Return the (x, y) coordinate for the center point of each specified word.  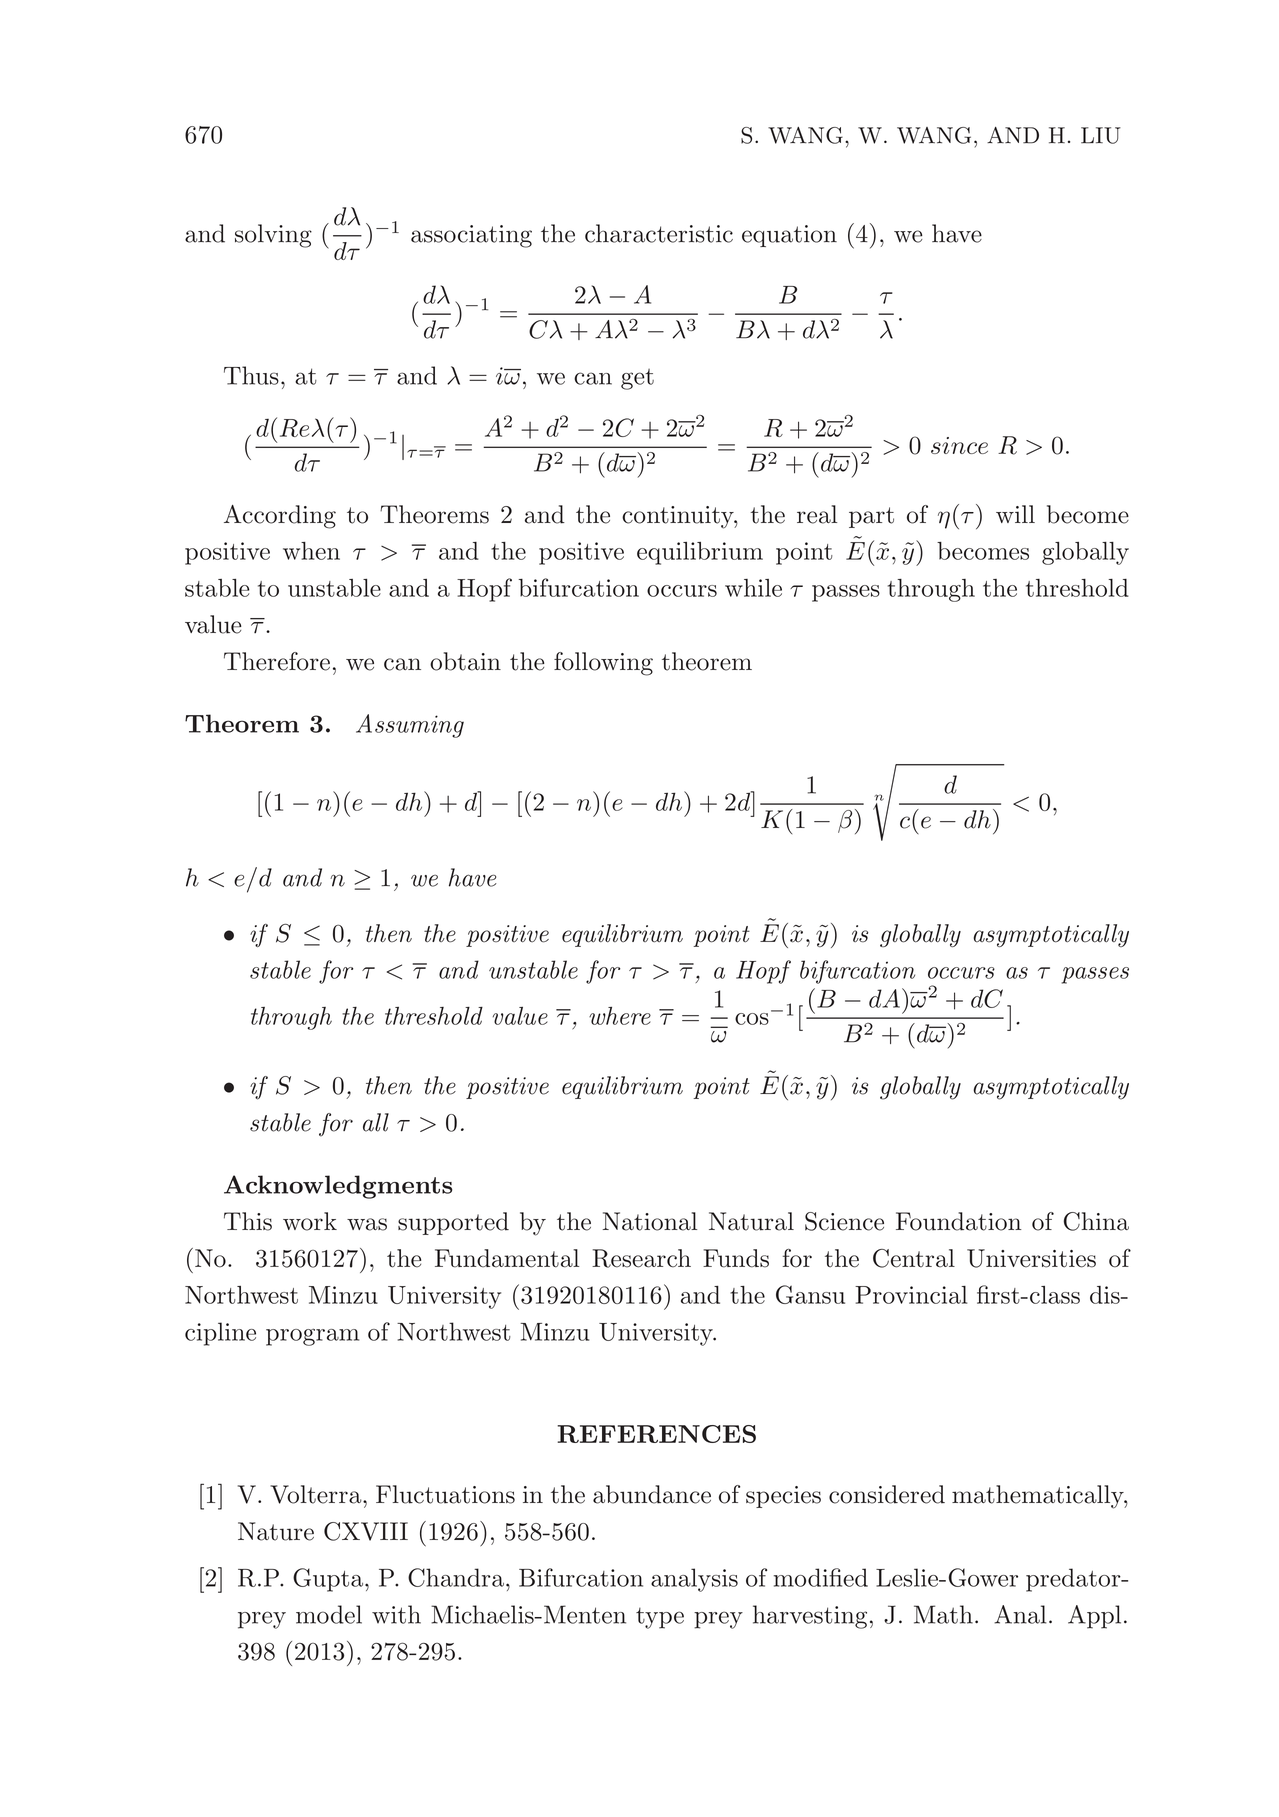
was (367, 1224)
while (753, 588)
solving (273, 236)
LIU (1101, 135)
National (650, 1221)
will (1015, 514)
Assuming (410, 726)
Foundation (958, 1221)
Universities (1031, 1258)
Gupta (328, 1580)
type (660, 1618)
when (311, 551)
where (620, 1016)
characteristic (659, 233)
